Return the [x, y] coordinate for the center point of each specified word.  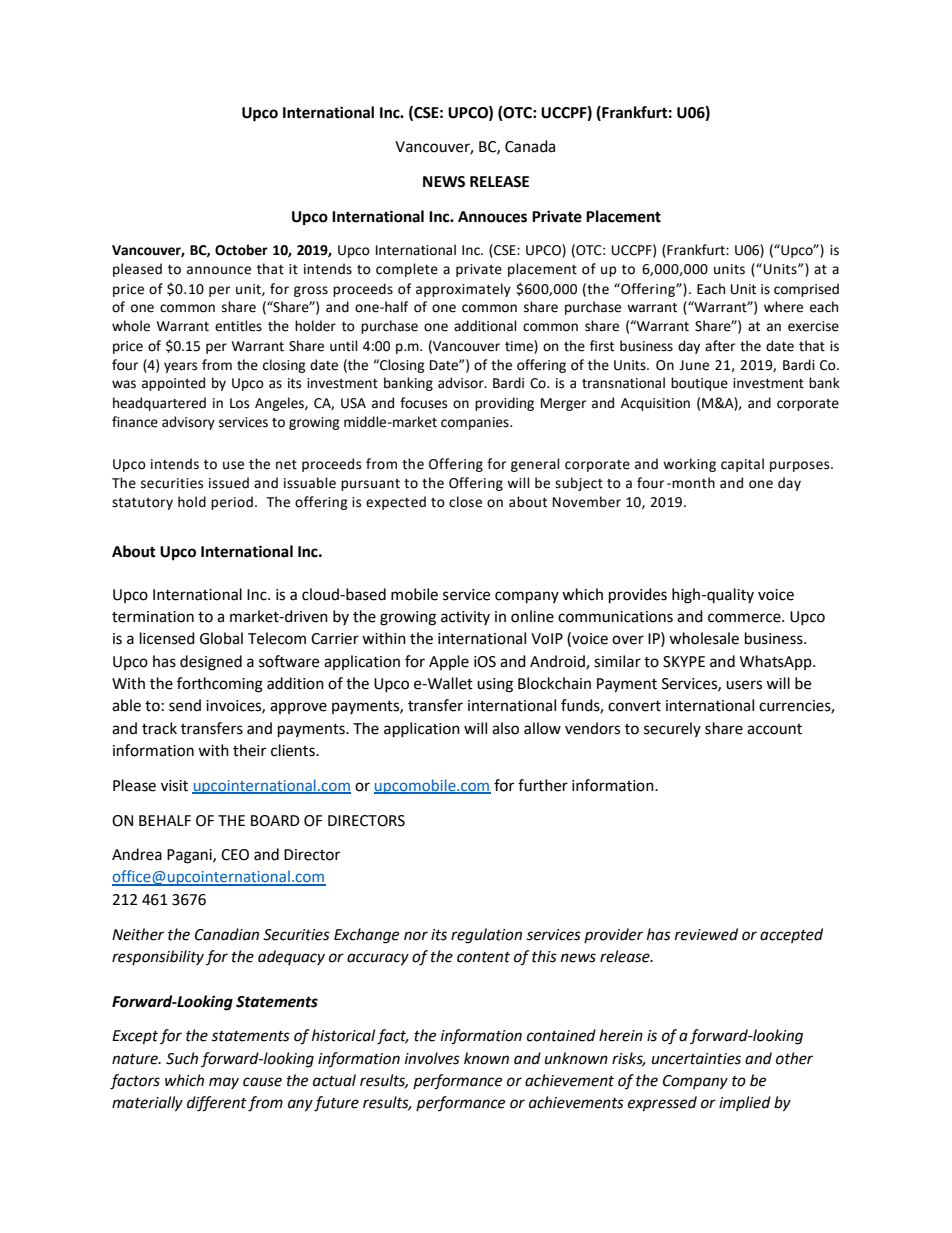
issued [229, 483]
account [774, 729]
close [465, 502]
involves [432, 1058]
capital [742, 465]
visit [174, 786]
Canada [530, 146]
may [224, 1083]
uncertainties [696, 1059]
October [241, 250]
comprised [806, 290]
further [543, 785]
